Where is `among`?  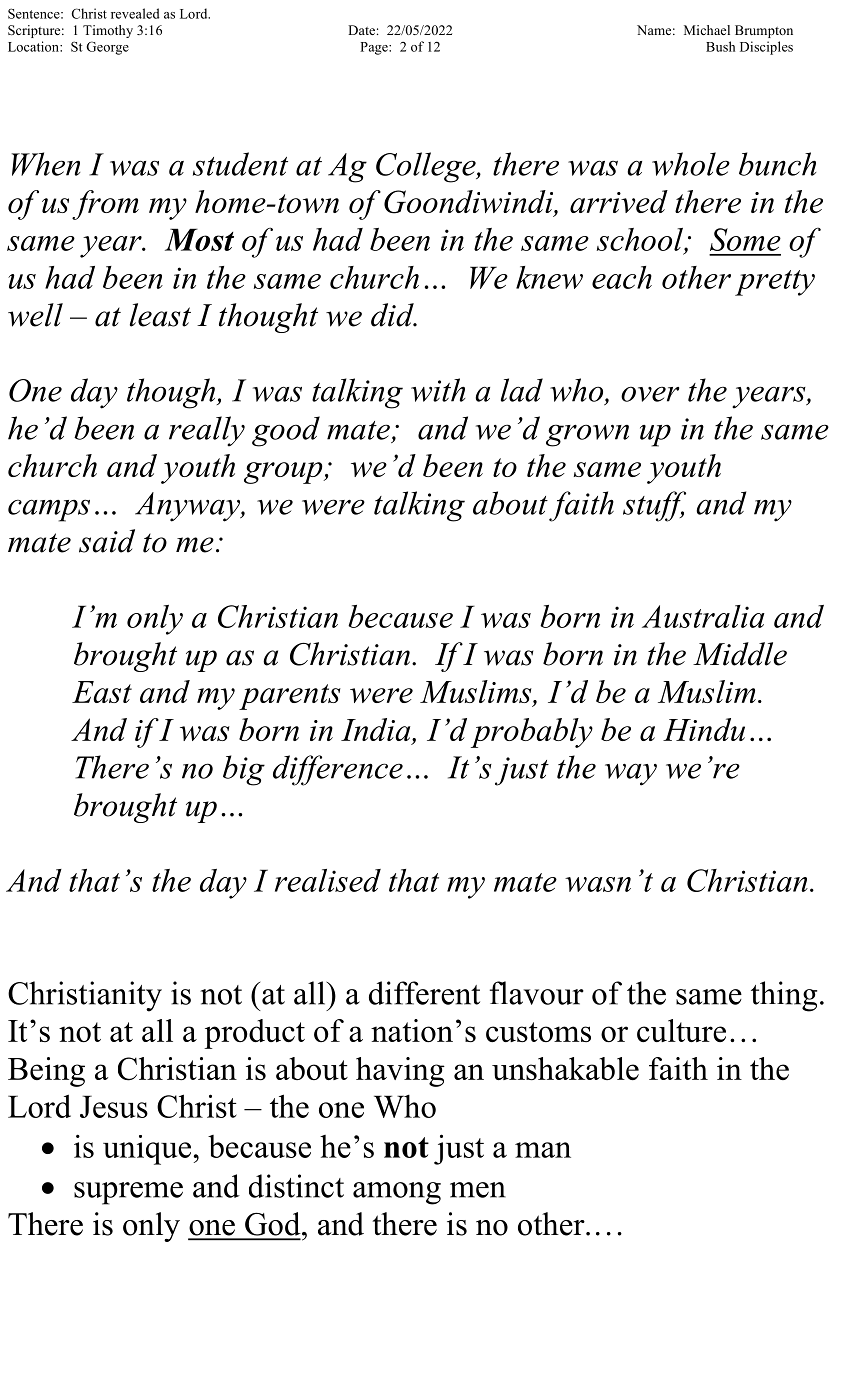
among is located at coordinates (397, 1193).
